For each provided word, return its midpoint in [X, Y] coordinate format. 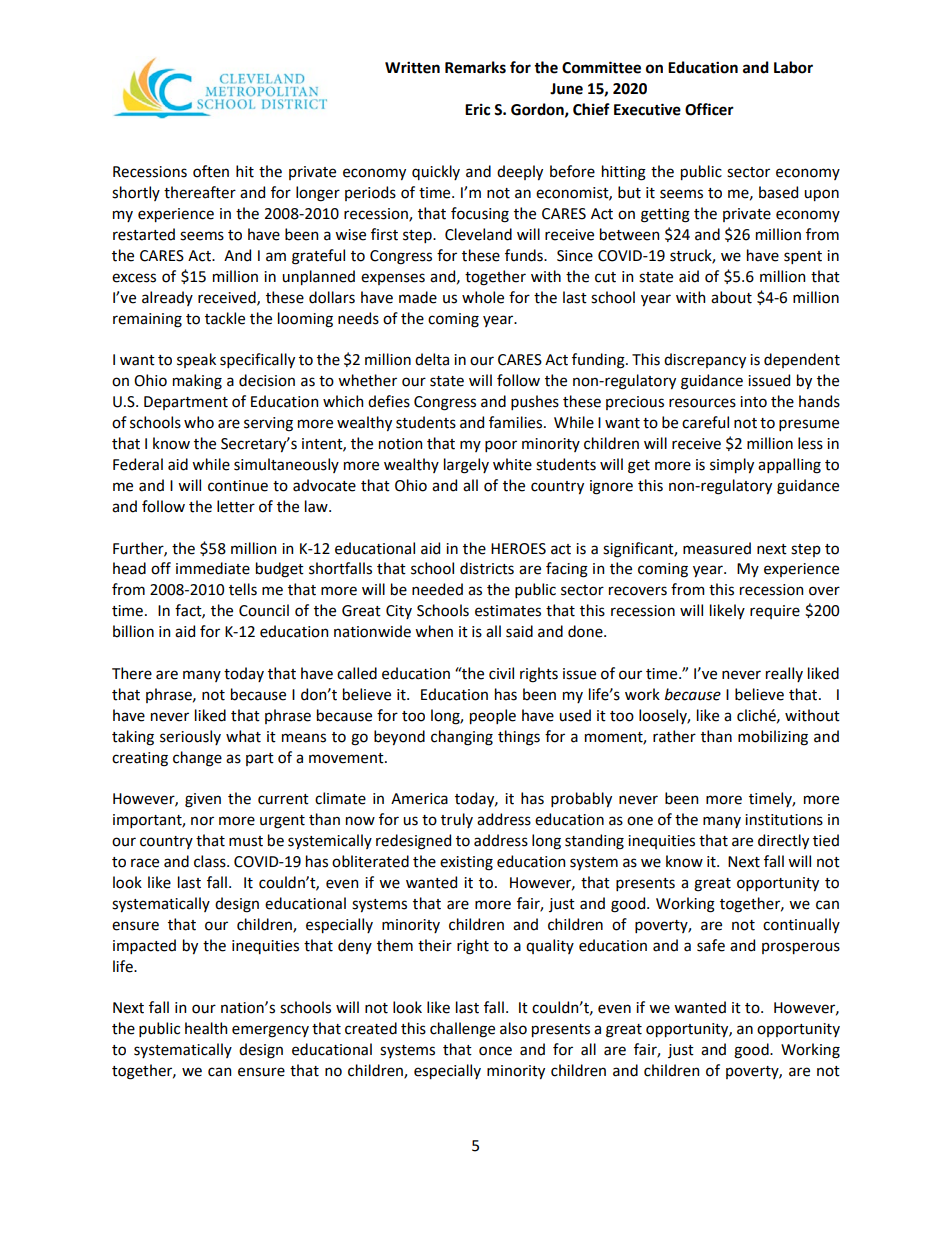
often [211, 171]
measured [717, 548]
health [206, 1028]
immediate [213, 568]
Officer [709, 109]
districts [487, 568]
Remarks [475, 67]
